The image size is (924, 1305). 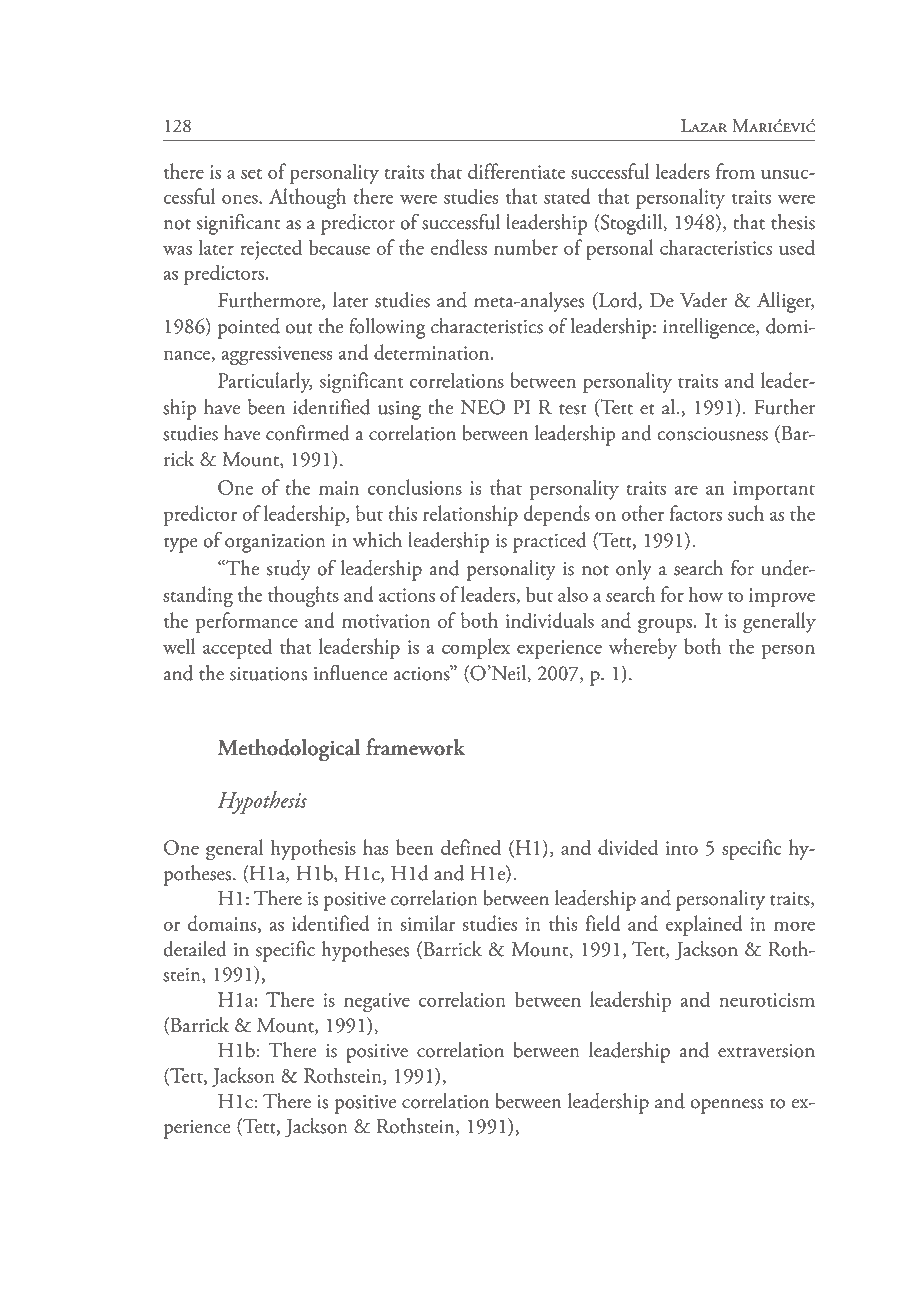 What do you see at coordinates (265, 382) in the document?
I see `Particularly` at bounding box center [265, 382].
